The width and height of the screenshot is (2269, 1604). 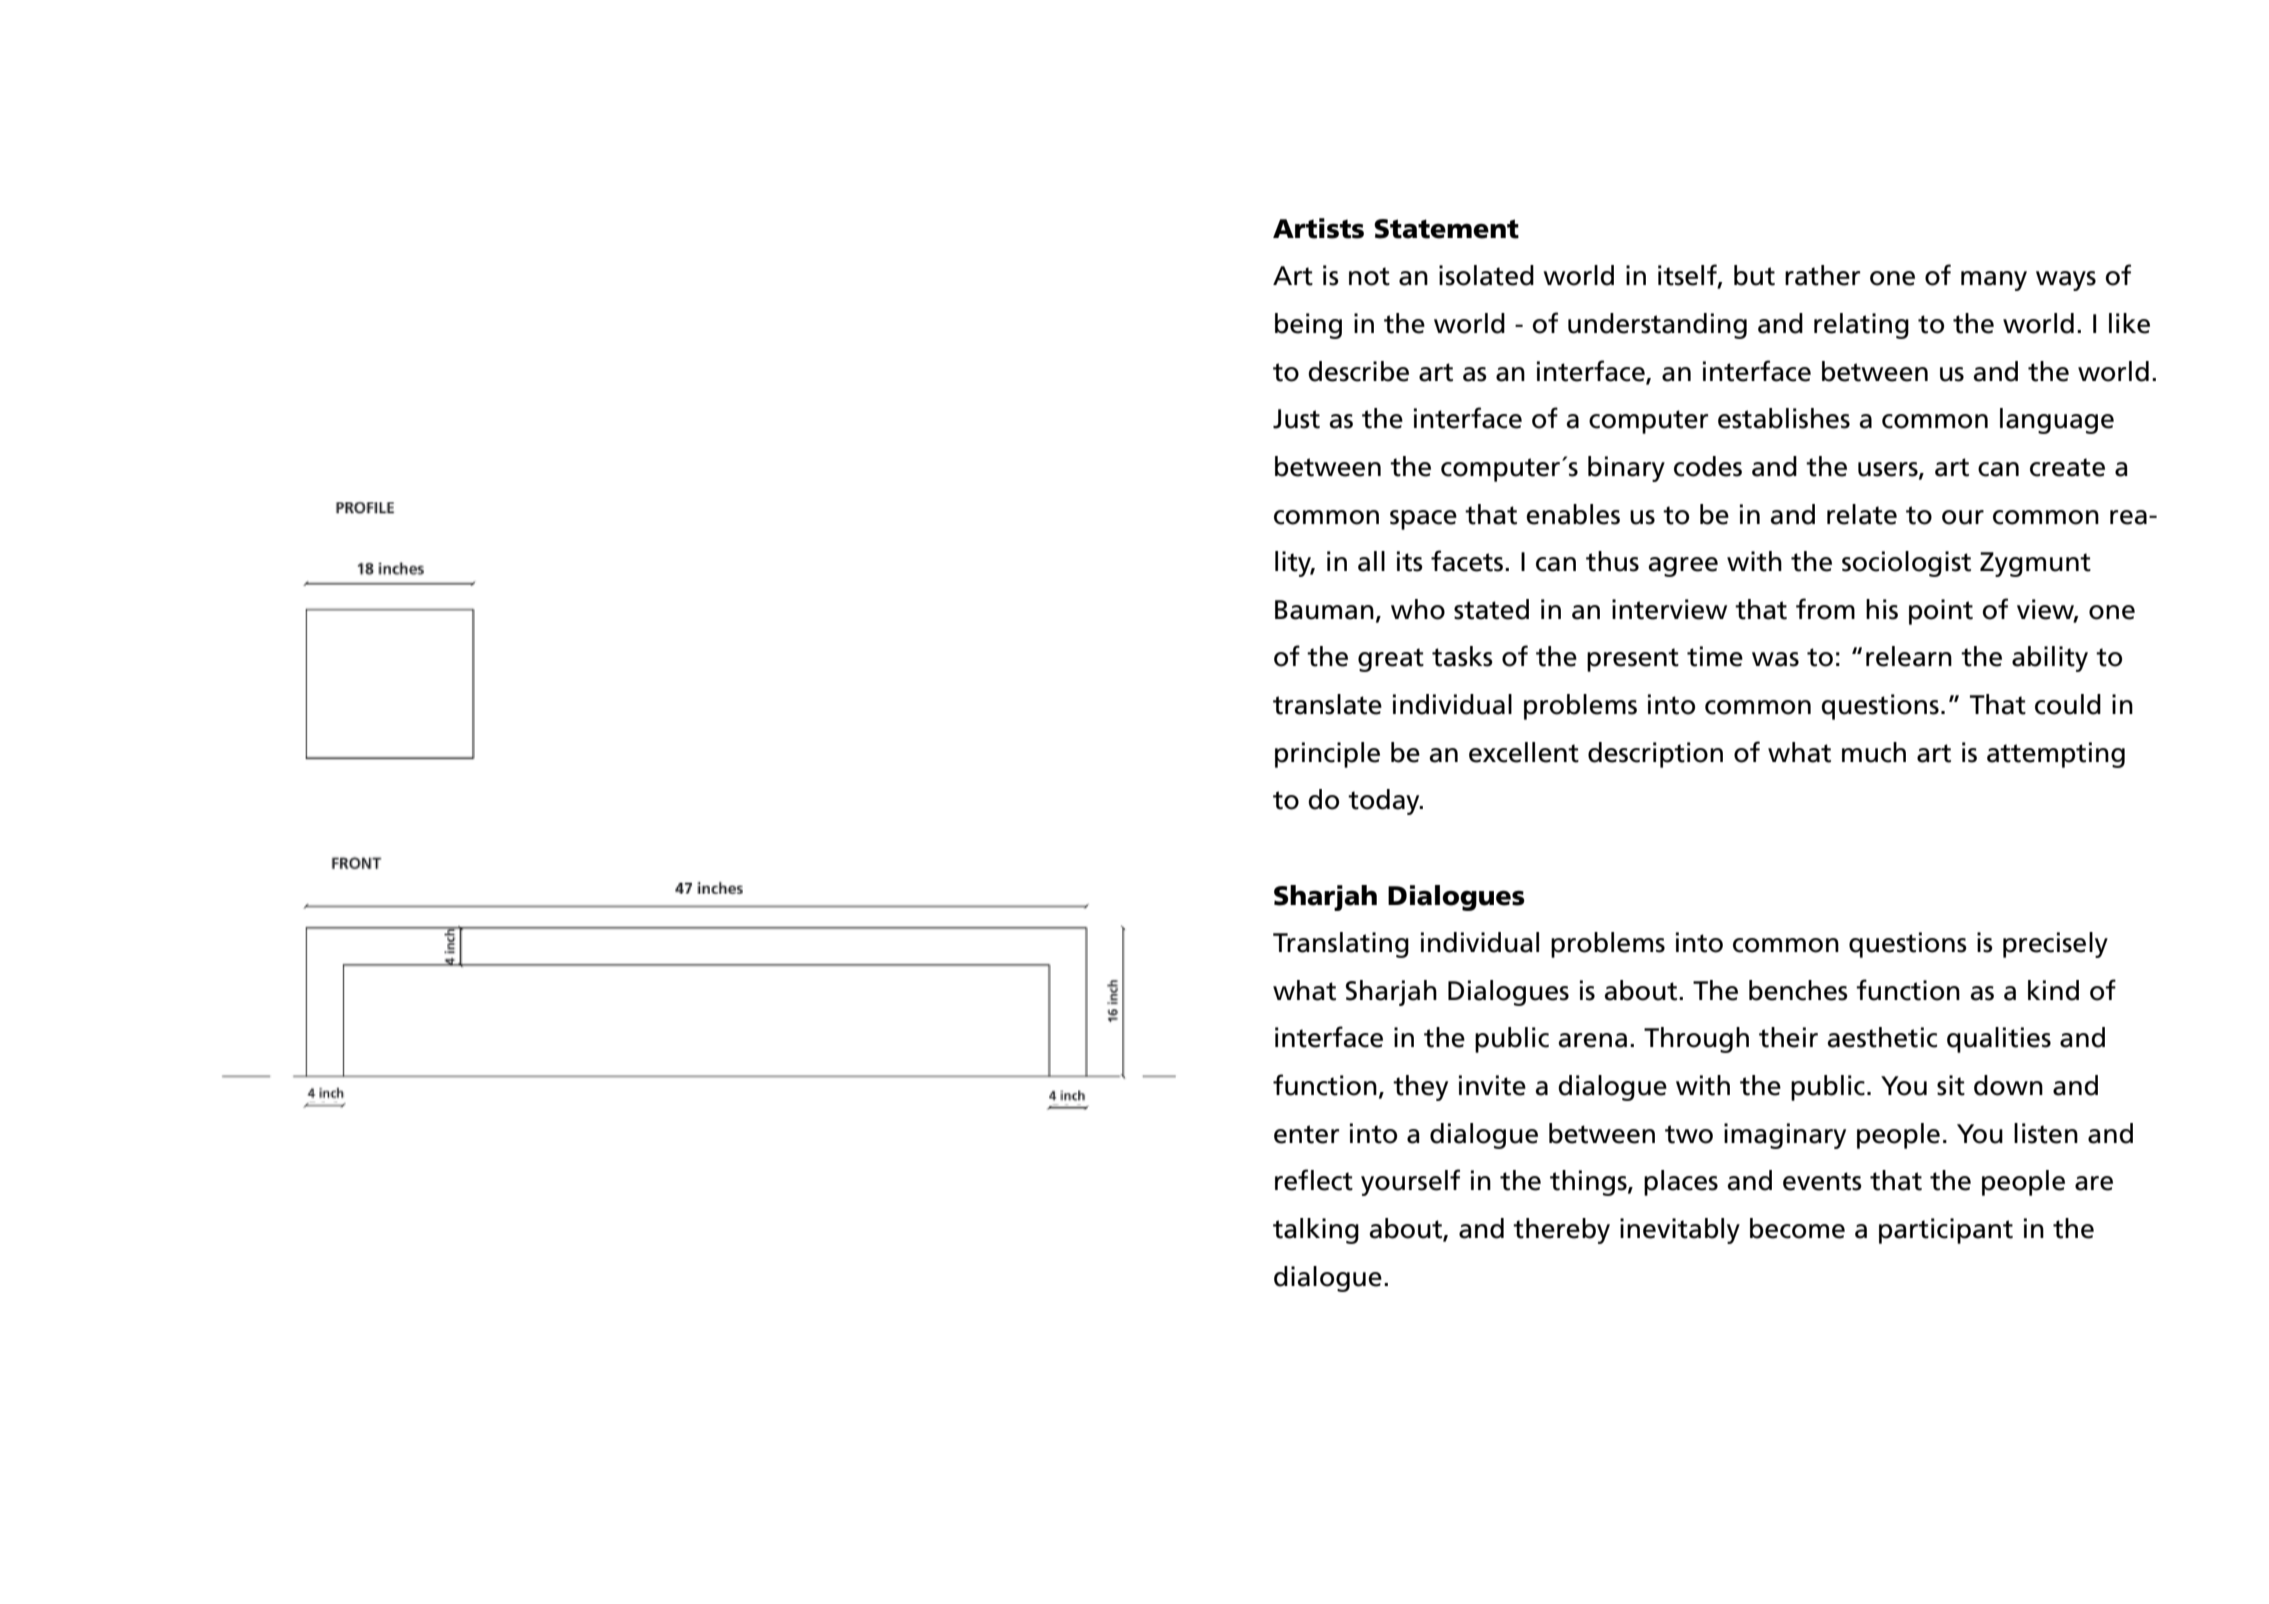 What do you see at coordinates (1327, 704) in the screenshot?
I see `translate` at bounding box center [1327, 704].
